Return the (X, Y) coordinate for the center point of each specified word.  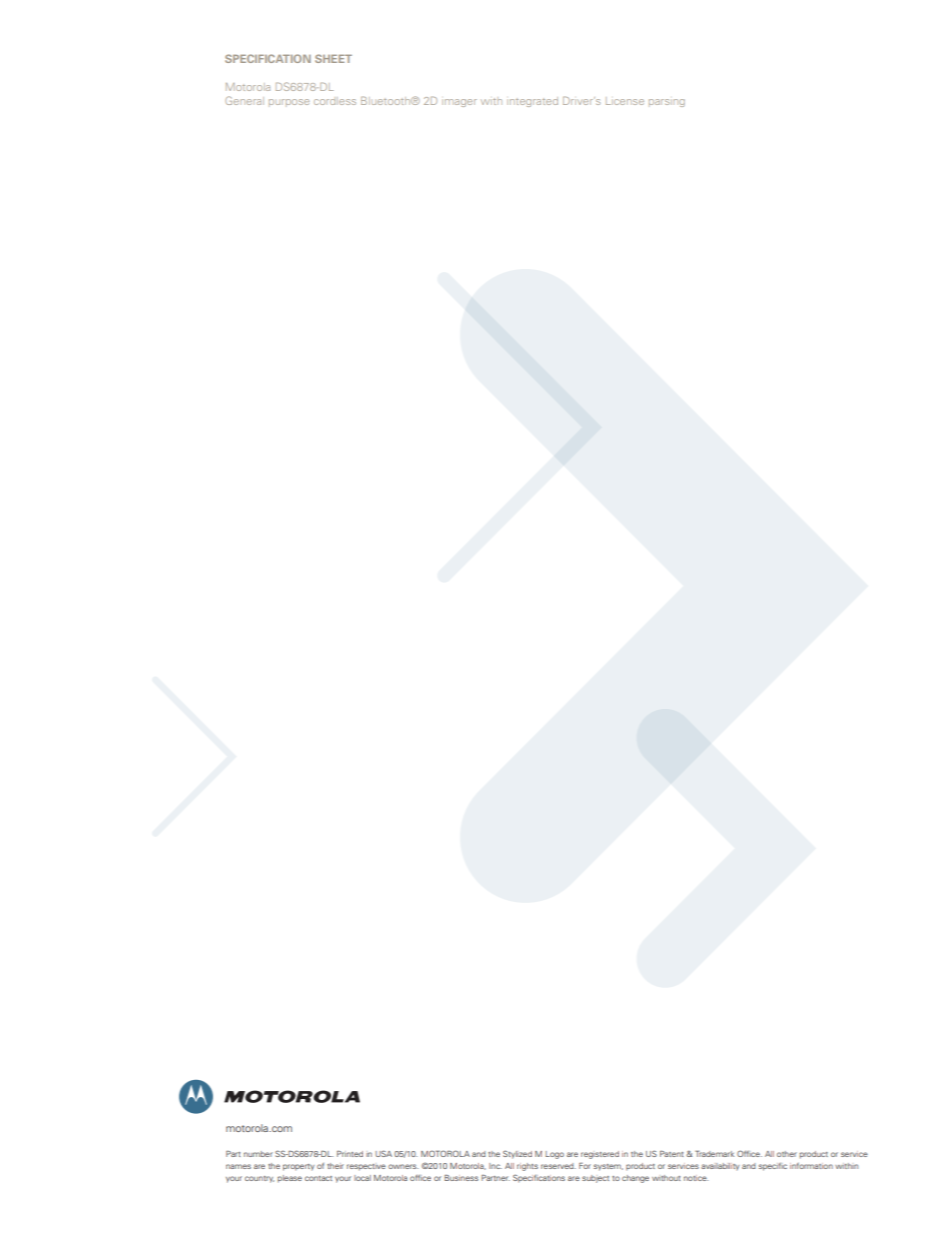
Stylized (517, 1154)
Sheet (333, 58)
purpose (289, 103)
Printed (350, 1154)
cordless (335, 101)
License (625, 101)
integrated (532, 102)
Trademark (714, 1153)
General (244, 100)
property (299, 1167)
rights (527, 1167)
